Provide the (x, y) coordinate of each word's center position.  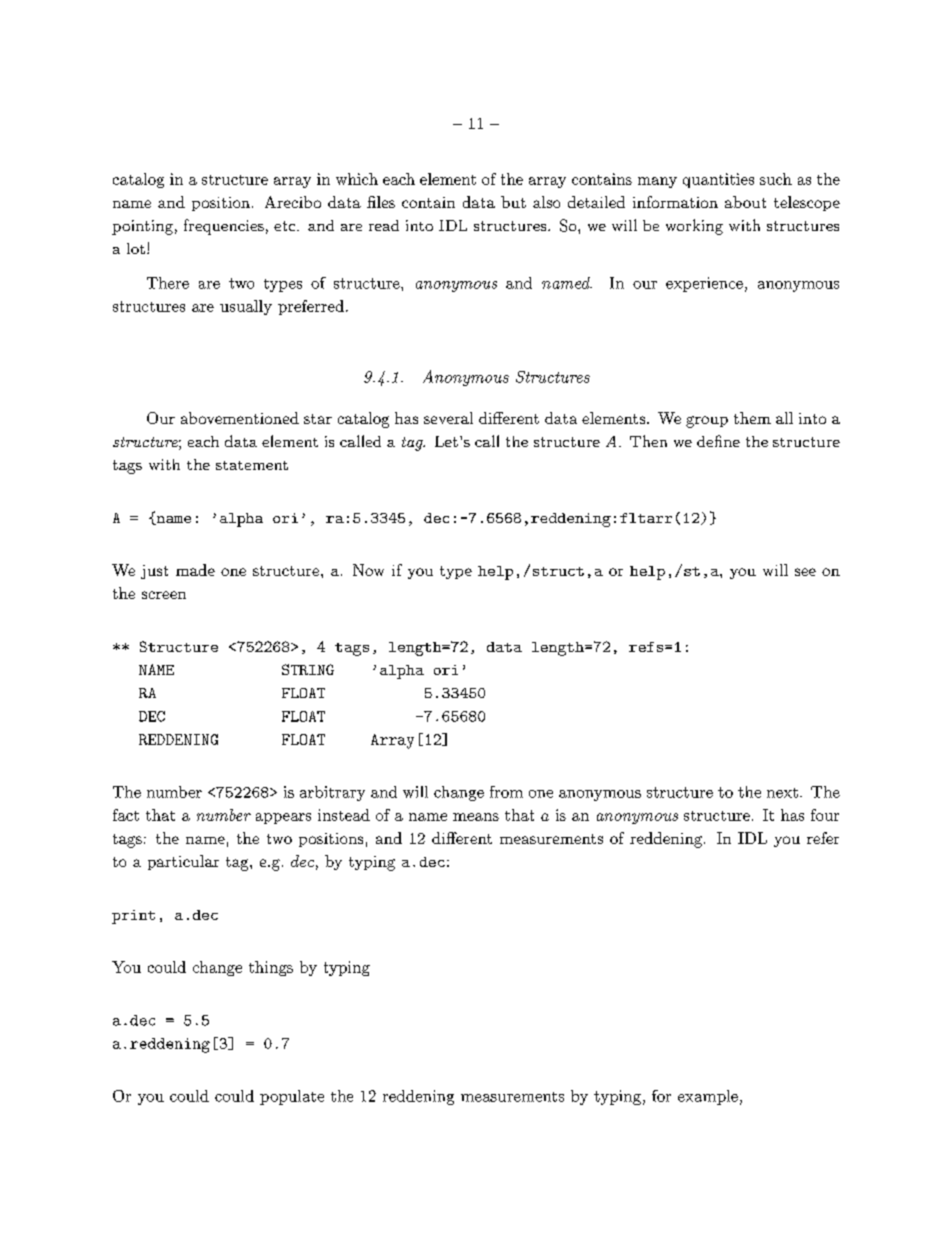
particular (183, 862)
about (745, 202)
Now (368, 570)
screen (164, 595)
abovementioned (240, 418)
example (708, 1097)
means (476, 817)
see (805, 572)
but (513, 202)
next (782, 793)
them (752, 418)
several (448, 418)
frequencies (224, 227)
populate (292, 1097)
